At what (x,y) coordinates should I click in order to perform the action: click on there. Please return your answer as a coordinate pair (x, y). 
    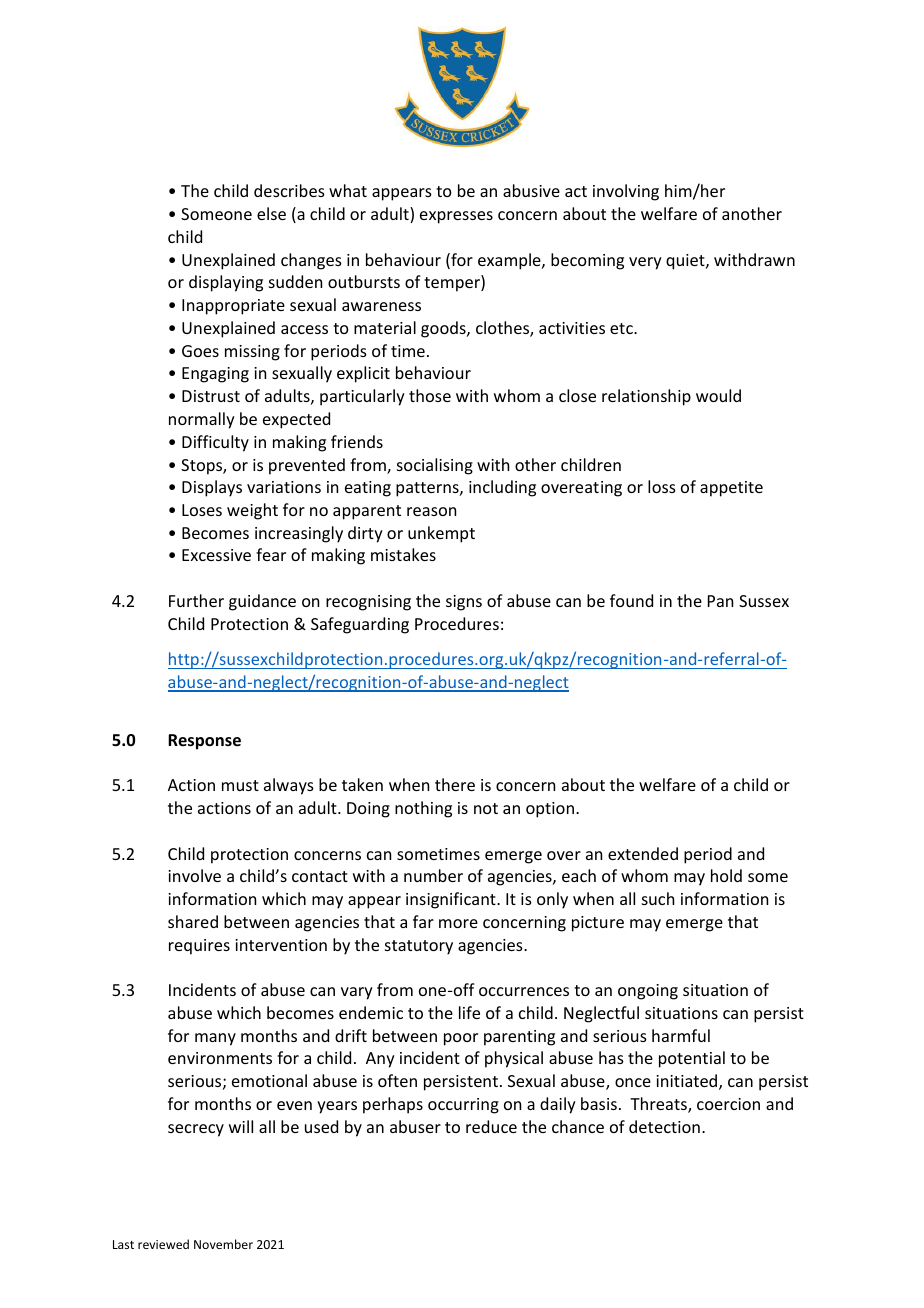
    Looking at the image, I should click on (455, 784).
